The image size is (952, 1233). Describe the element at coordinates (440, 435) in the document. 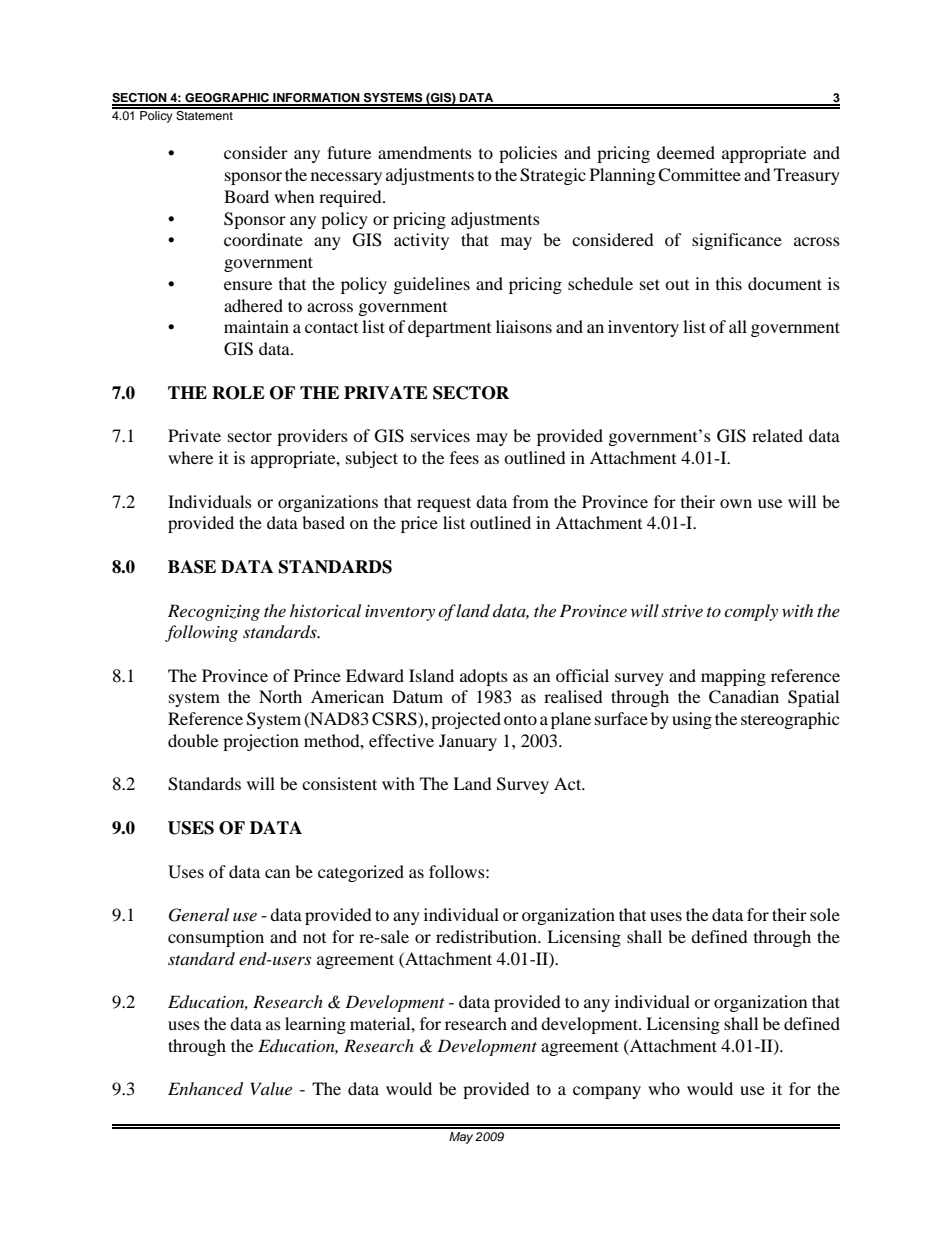

I see `services` at that location.
